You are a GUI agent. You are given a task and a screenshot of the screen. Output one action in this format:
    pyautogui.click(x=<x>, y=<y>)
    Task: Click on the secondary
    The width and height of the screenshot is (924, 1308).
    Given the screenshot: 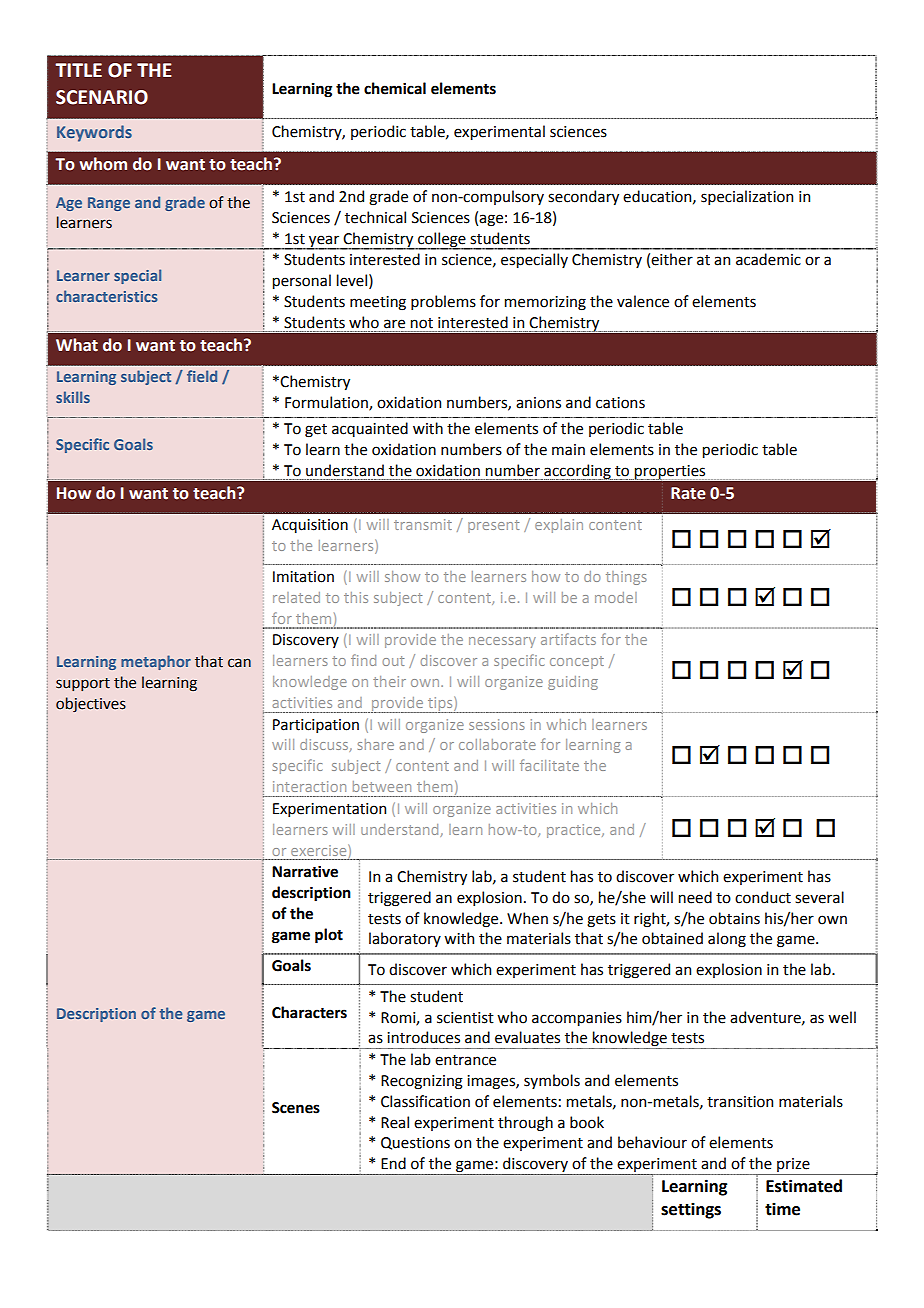 What is the action you would take?
    pyautogui.click(x=583, y=197)
